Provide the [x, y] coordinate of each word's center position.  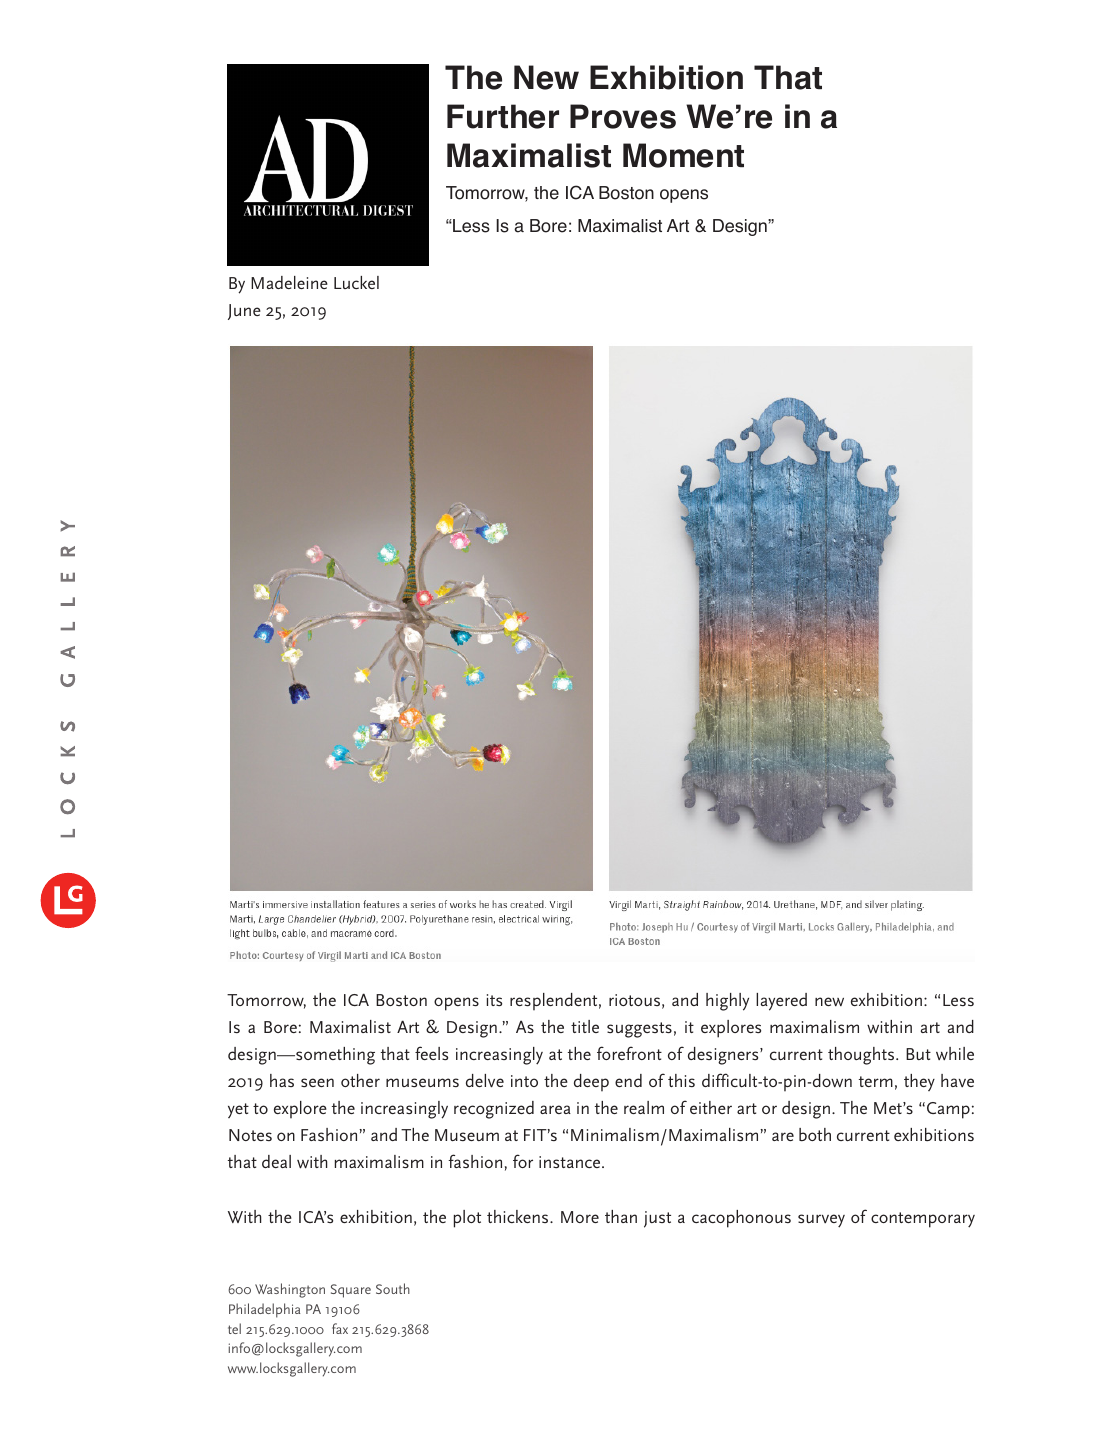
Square [351, 1291]
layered [781, 1002]
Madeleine [289, 282]
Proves [623, 116]
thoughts [862, 1056]
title [585, 1026]
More [580, 1217]
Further [503, 116]
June [244, 312]
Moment [683, 155]
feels [431, 1053]
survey [821, 1221]
